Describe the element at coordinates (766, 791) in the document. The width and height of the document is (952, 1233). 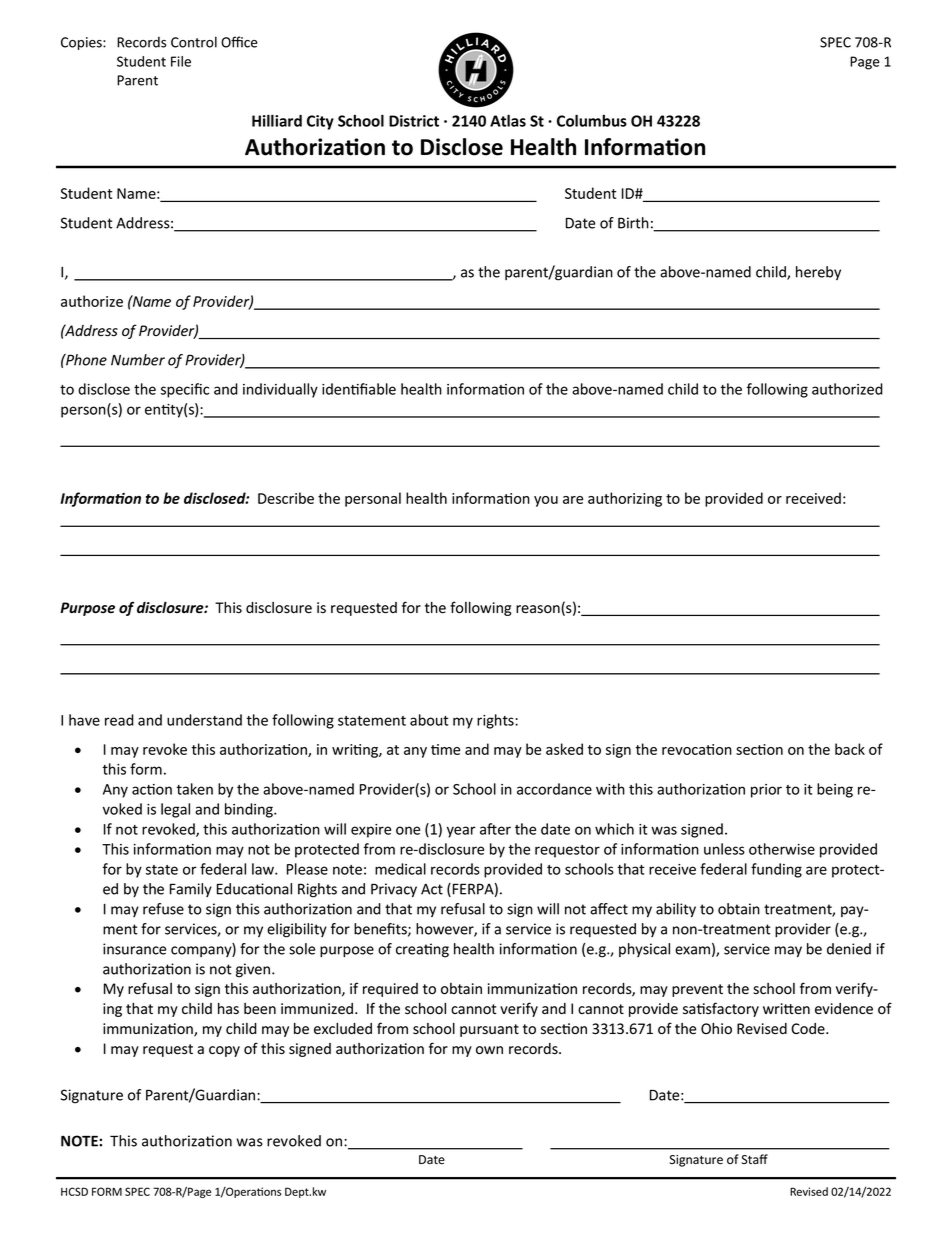
I see `prior` at that location.
